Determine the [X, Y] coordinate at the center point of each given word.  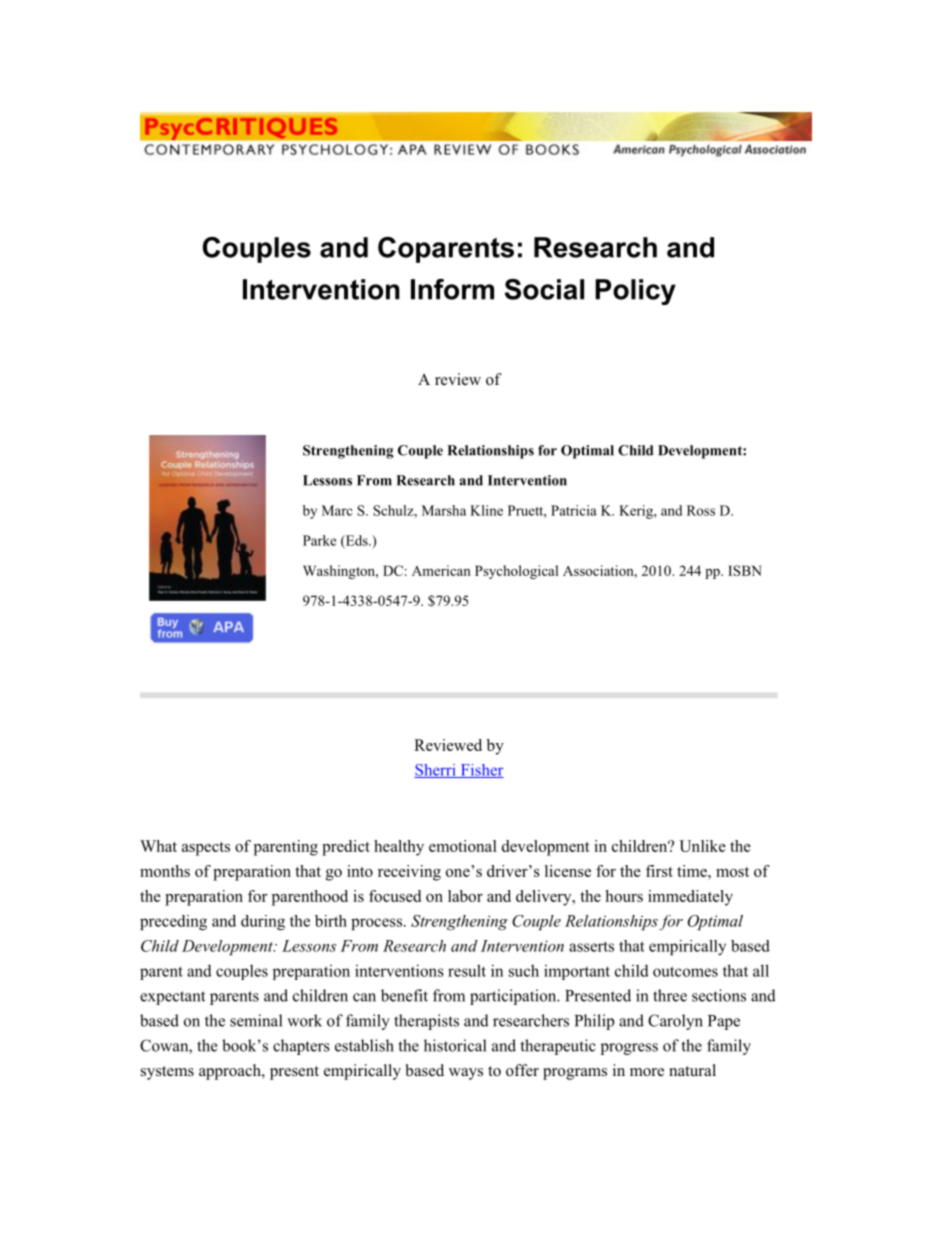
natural [692, 1070]
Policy [635, 292]
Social [544, 289]
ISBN [745, 570]
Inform [452, 289]
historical [455, 1045]
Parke [319, 540]
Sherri [436, 771]
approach [231, 1072]
